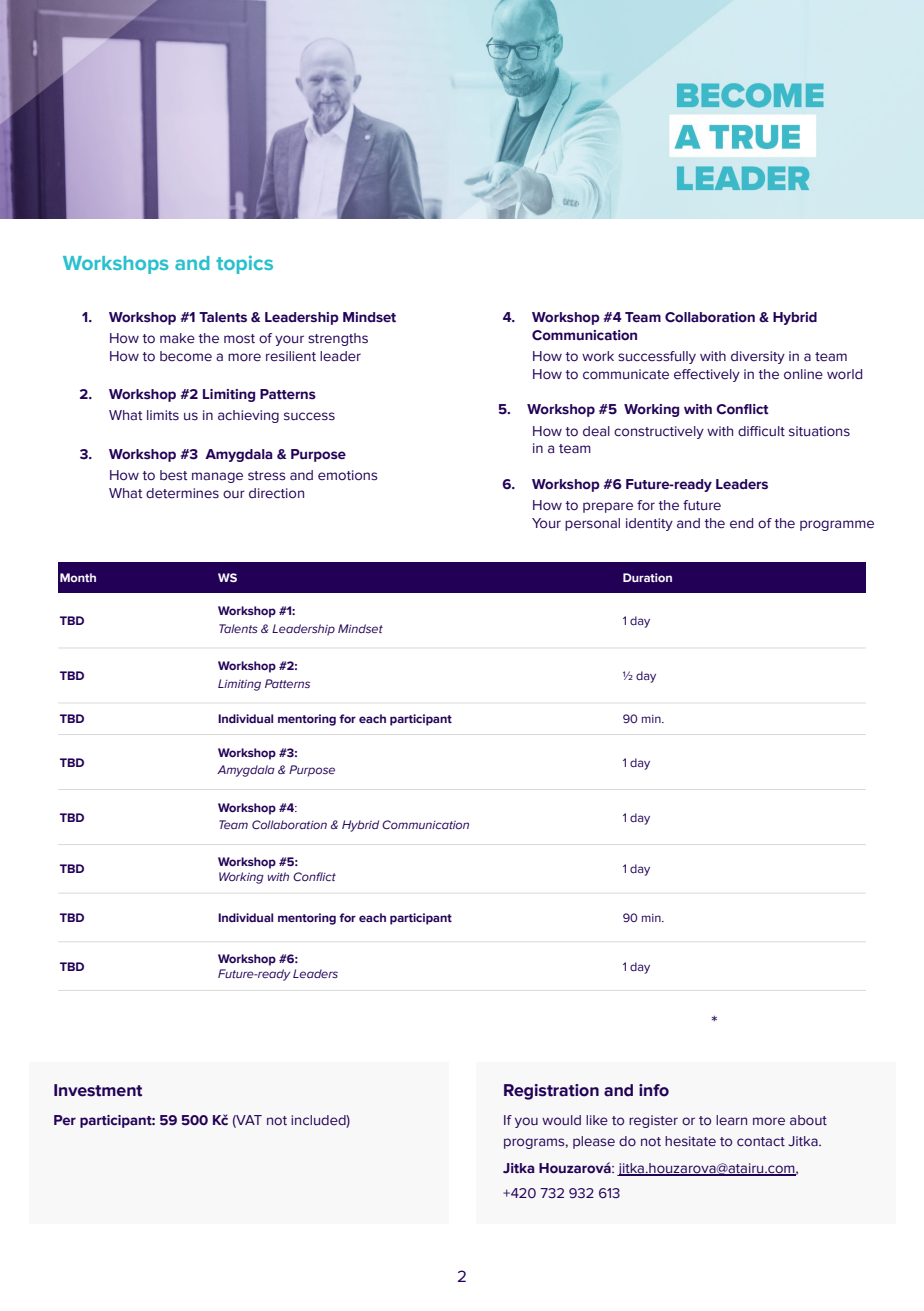 This image has width=924, height=1311. Describe the element at coordinates (177, 338) in the image. I see `make` at that location.
